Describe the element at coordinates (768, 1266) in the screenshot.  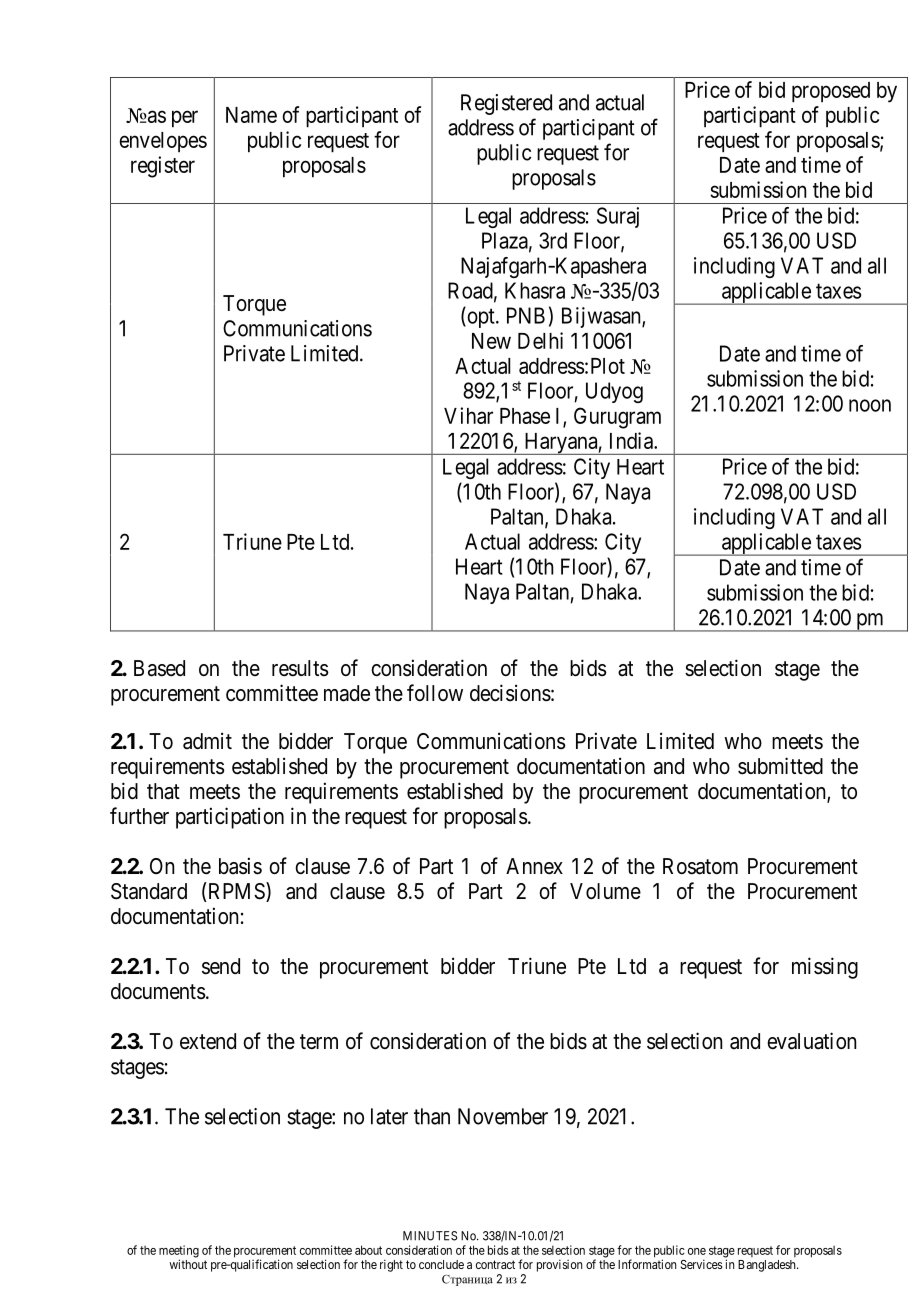
I see `Bangladesh` at that location.
